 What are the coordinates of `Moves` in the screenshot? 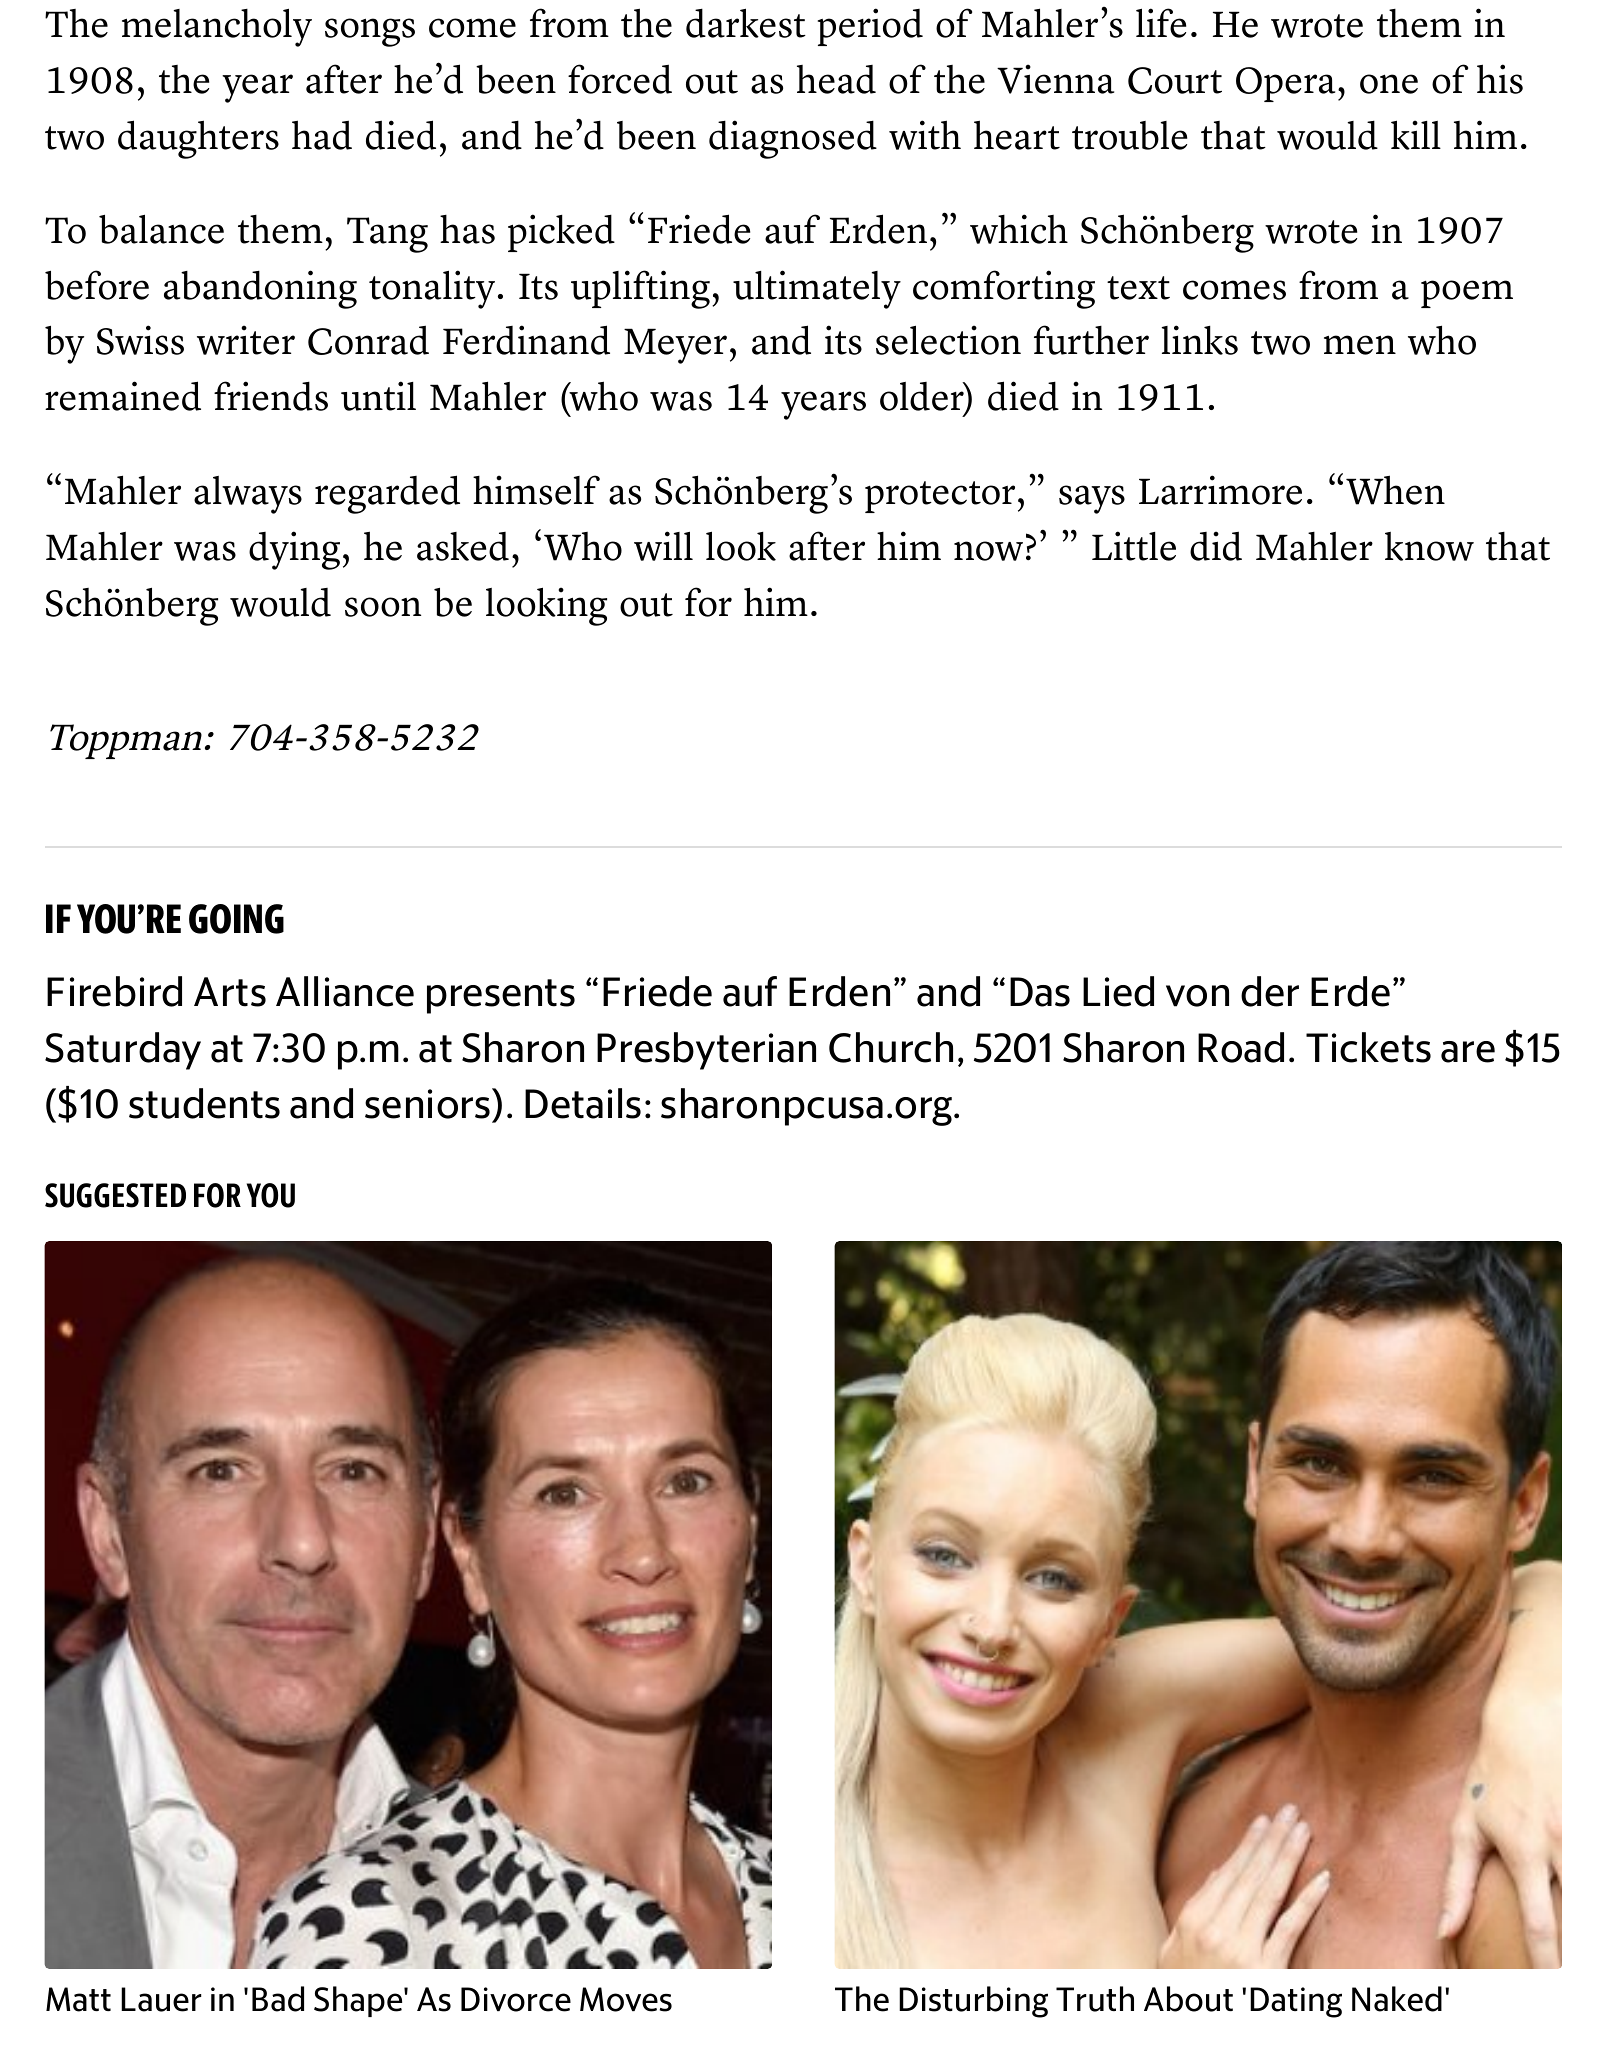 It's located at (626, 1999).
